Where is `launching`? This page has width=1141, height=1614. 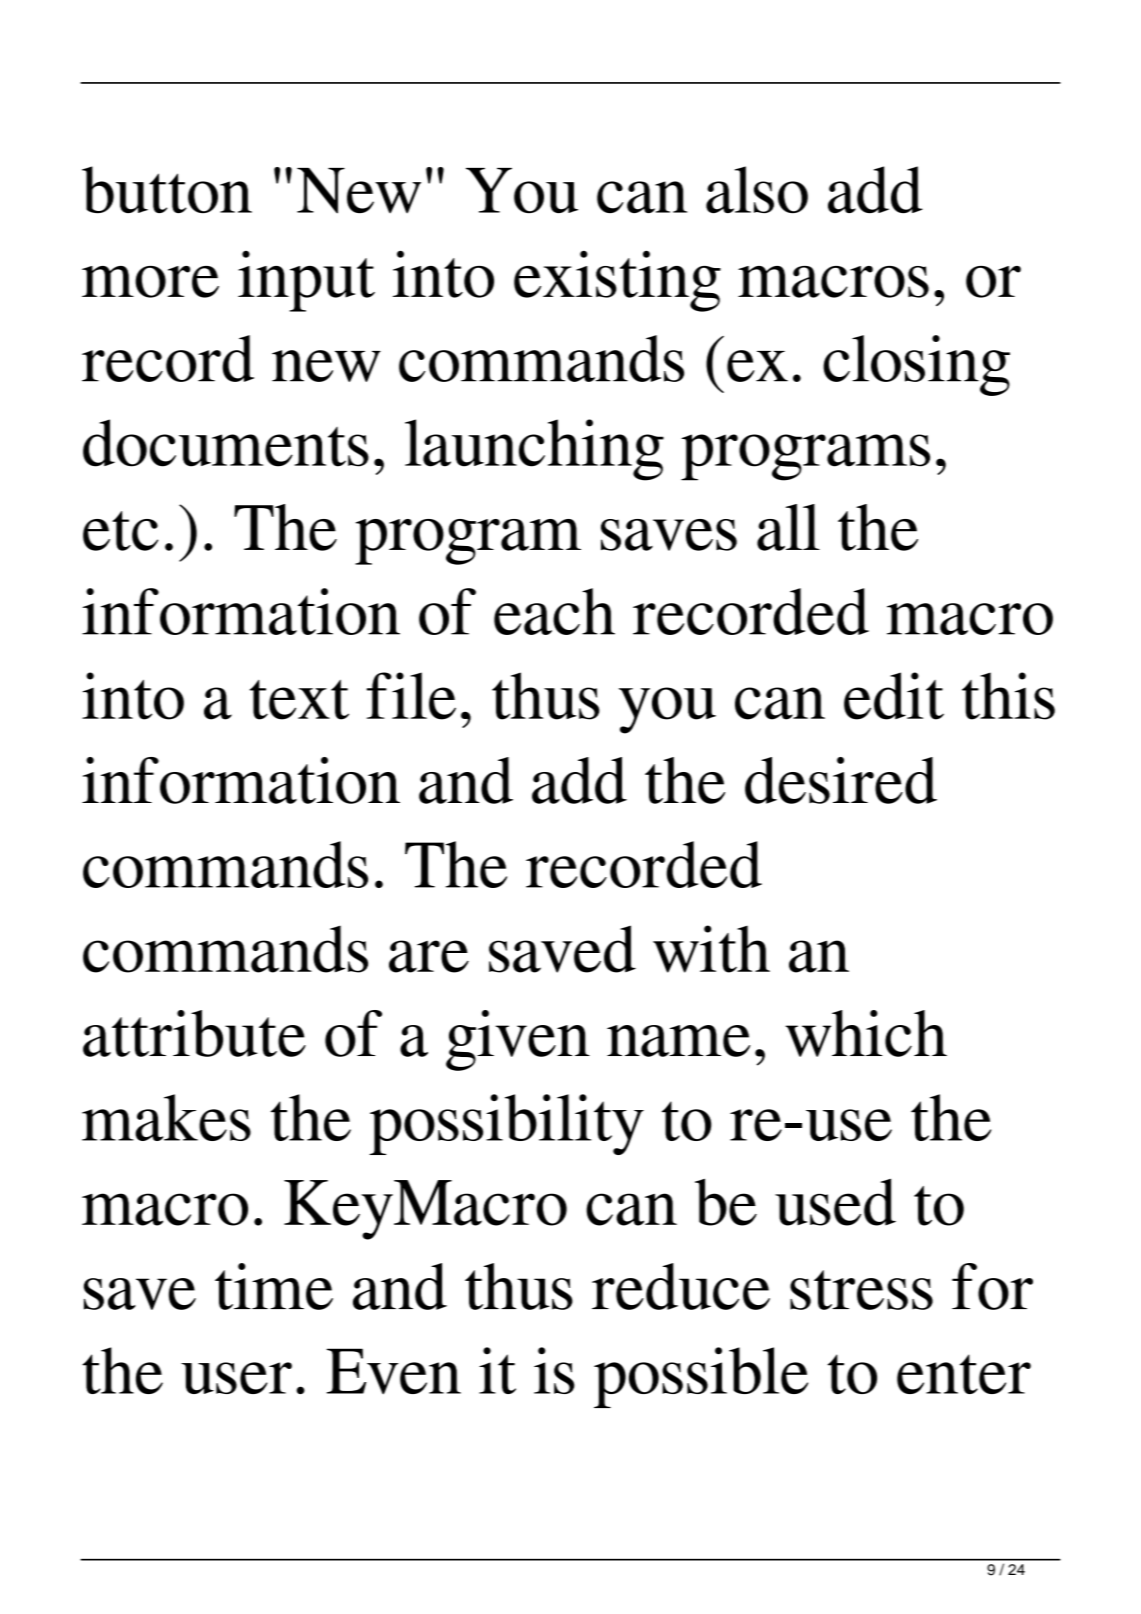
launching is located at coordinates (534, 450).
